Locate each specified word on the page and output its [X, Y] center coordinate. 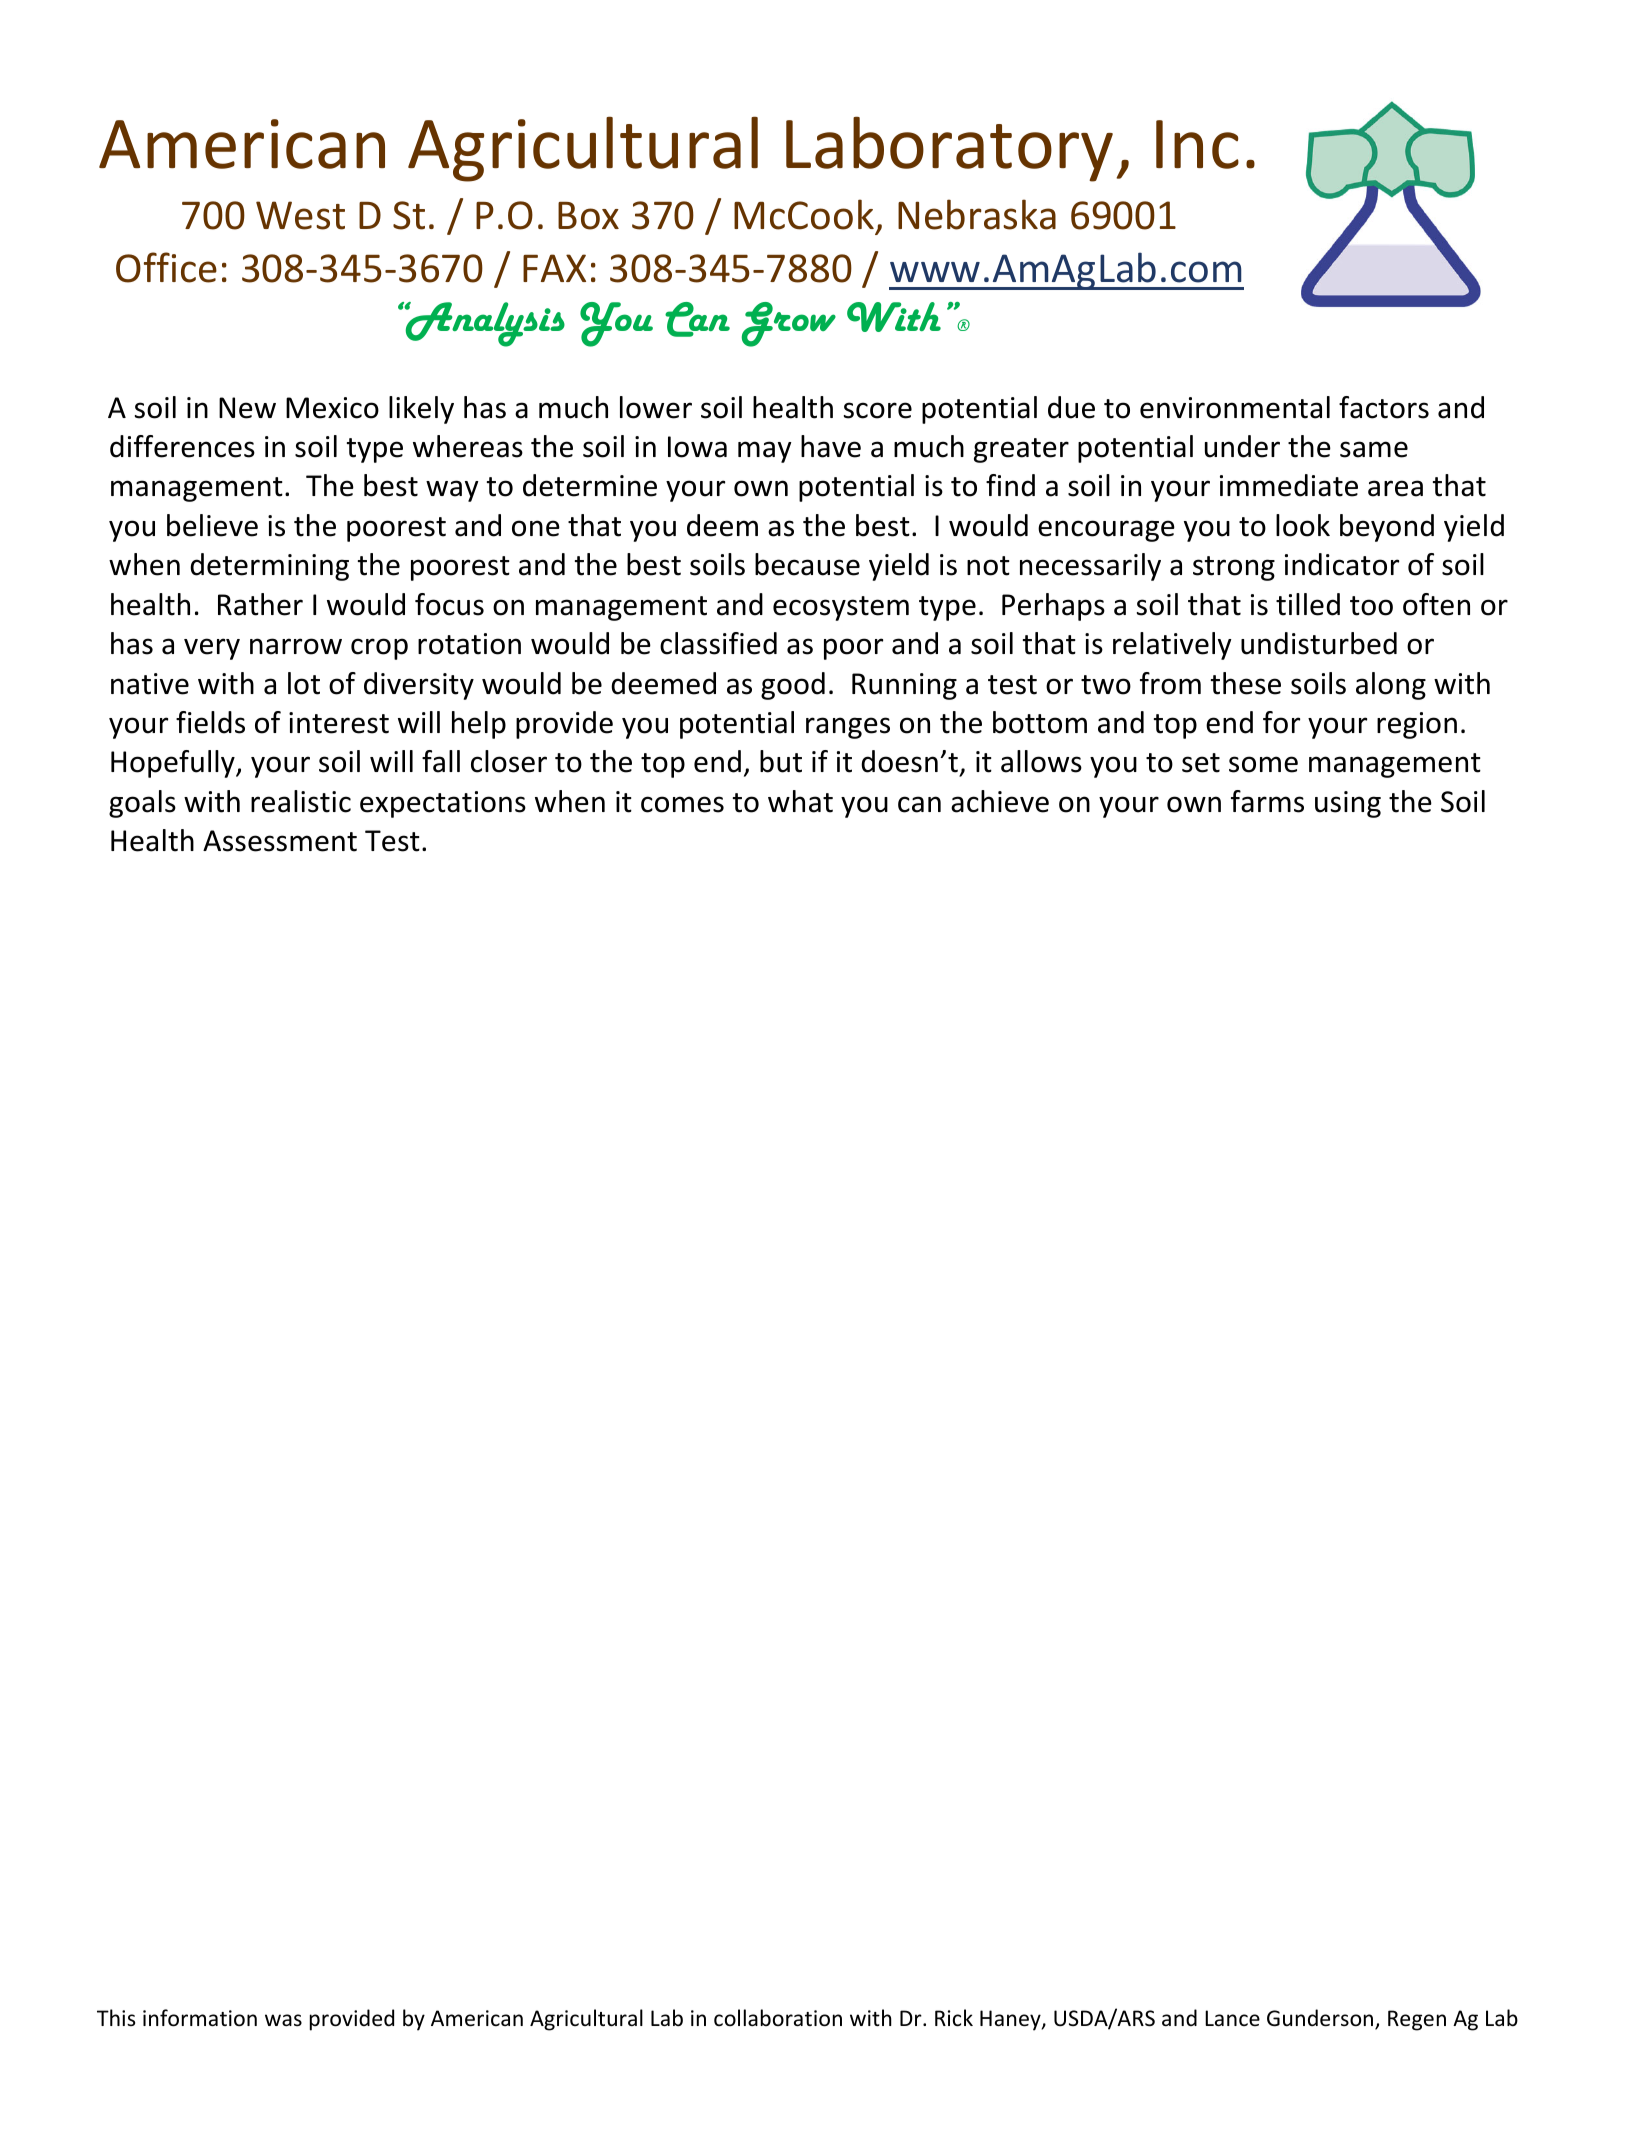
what [800, 801]
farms [1267, 801]
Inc [1197, 144]
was [283, 2020]
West [300, 215]
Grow [789, 324]
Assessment [280, 841]
